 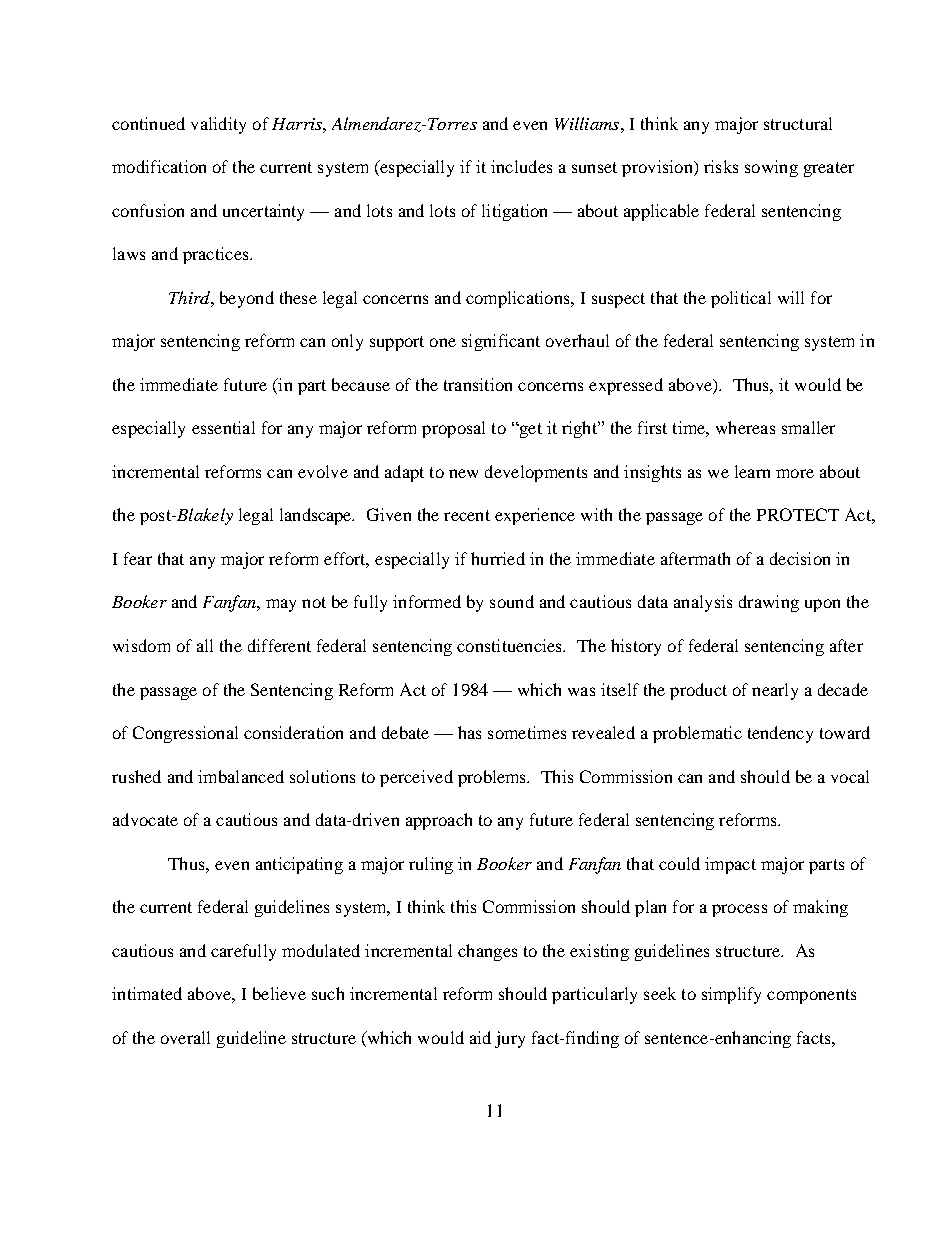 What do you see at coordinates (771, 168) in the screenshot?
I see `sowing` at bounding box center [771, 168].
